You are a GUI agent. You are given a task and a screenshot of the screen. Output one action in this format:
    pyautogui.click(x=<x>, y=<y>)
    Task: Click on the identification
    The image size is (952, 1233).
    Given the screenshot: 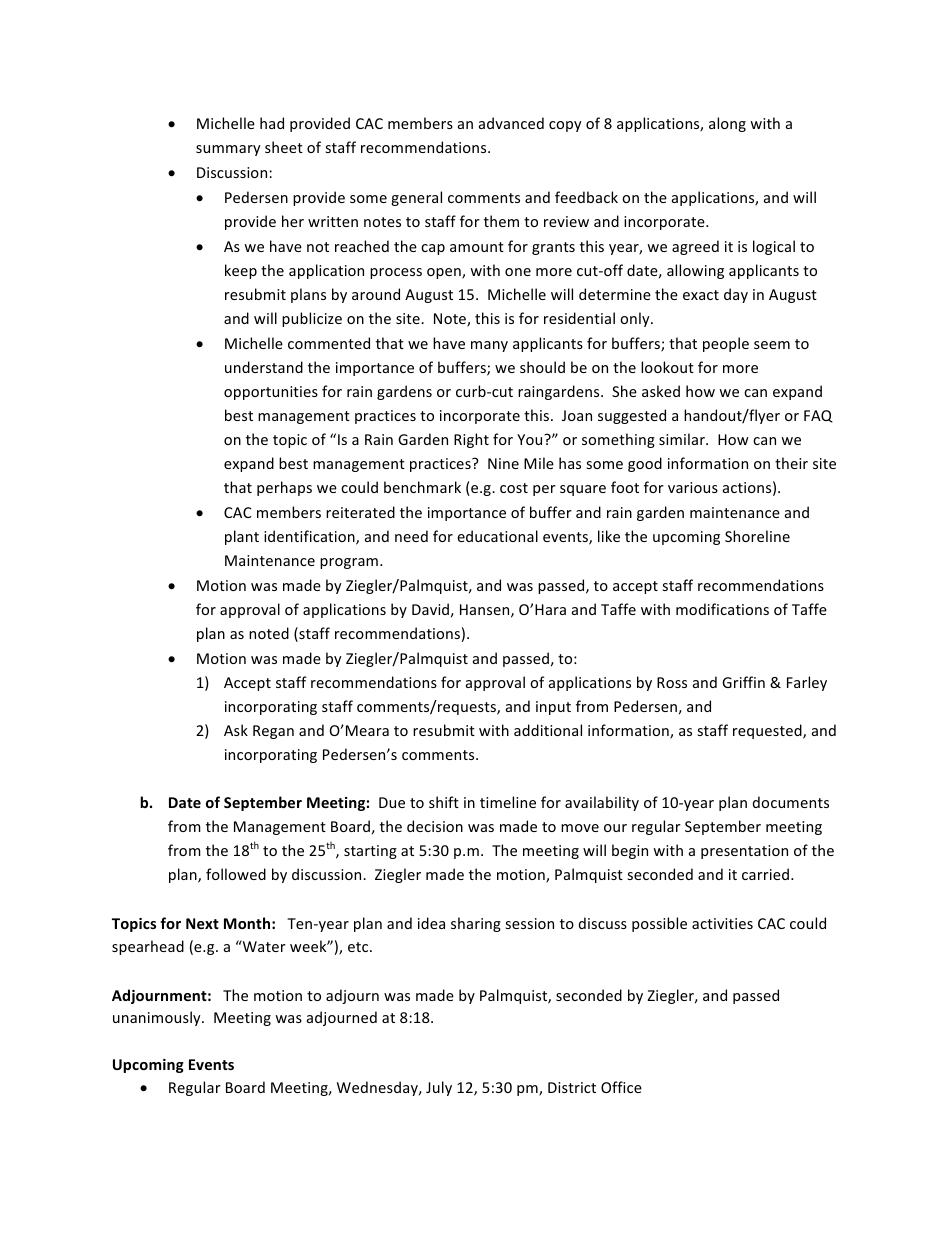 What is the action you would take?
    pyautogui.click(x=310, y=537)
